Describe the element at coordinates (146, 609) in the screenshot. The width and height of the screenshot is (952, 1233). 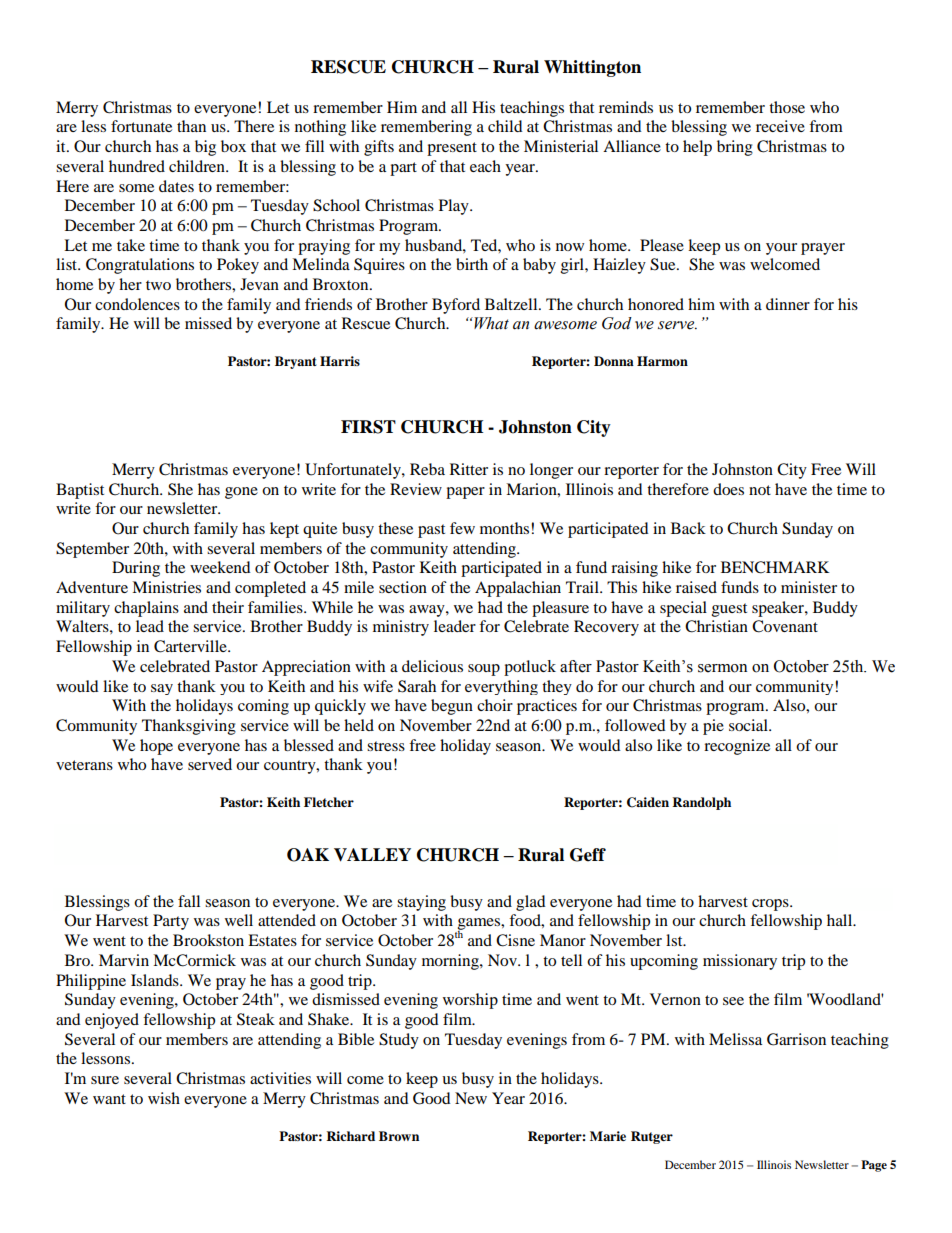
I see `chaplains` at that location.
